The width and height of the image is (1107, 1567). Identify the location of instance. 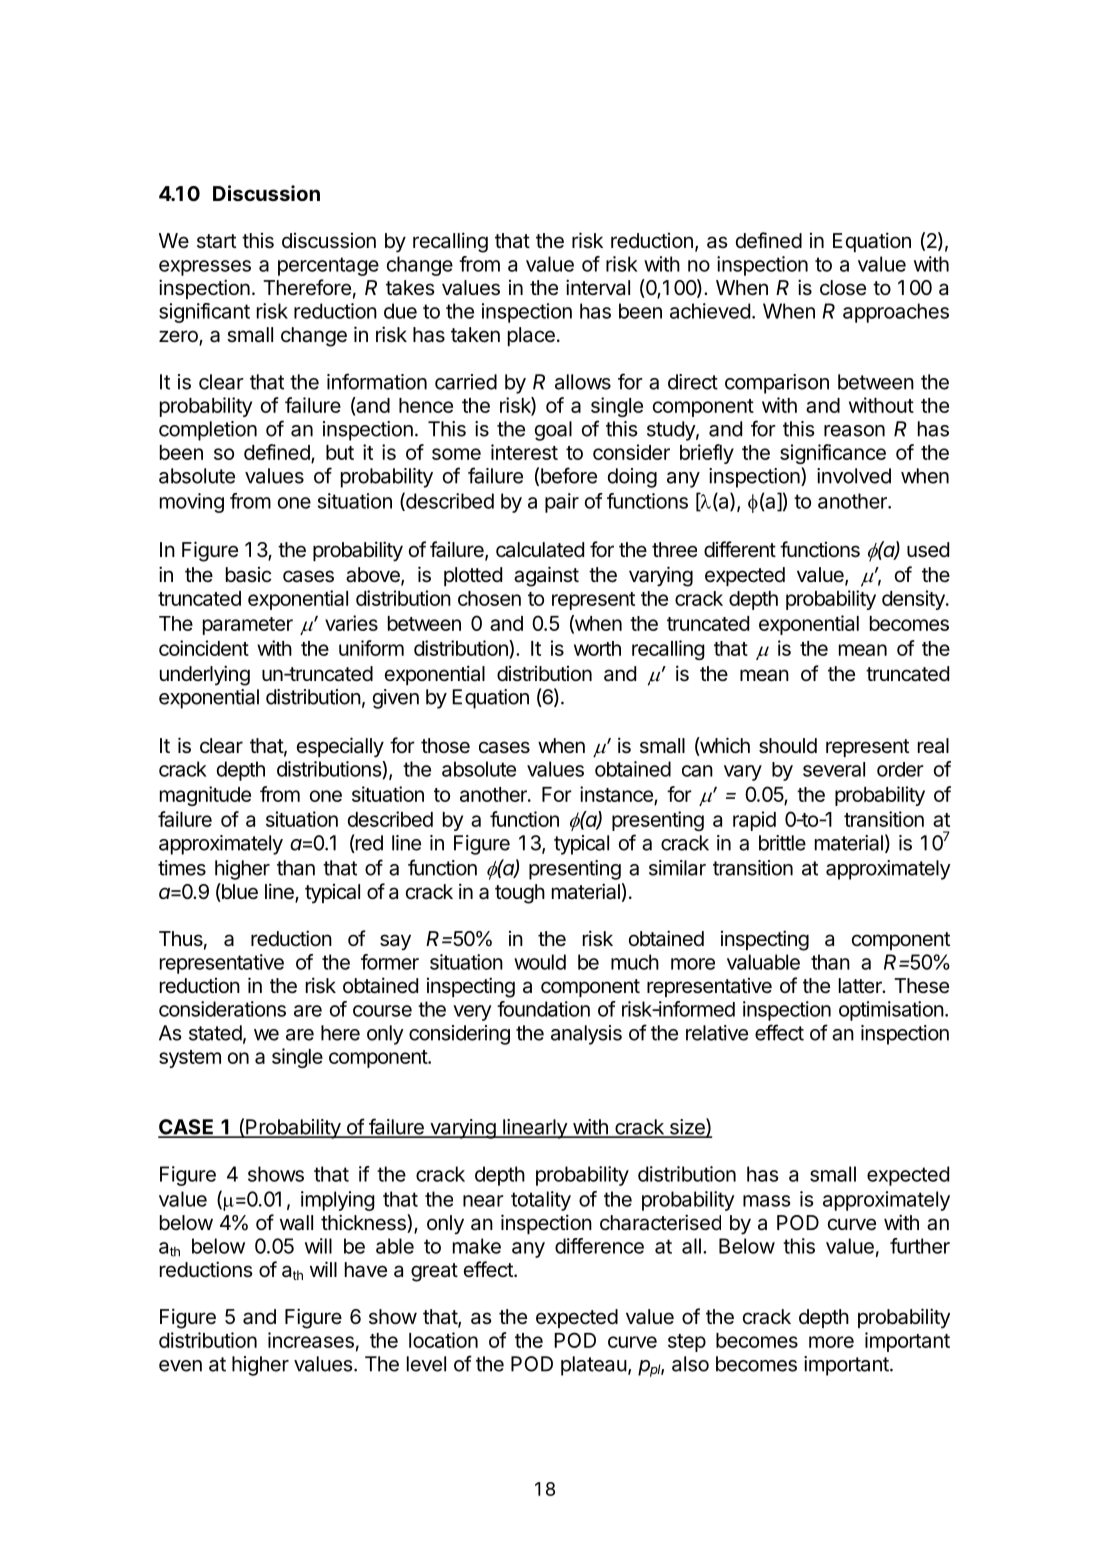
(616, 794).
